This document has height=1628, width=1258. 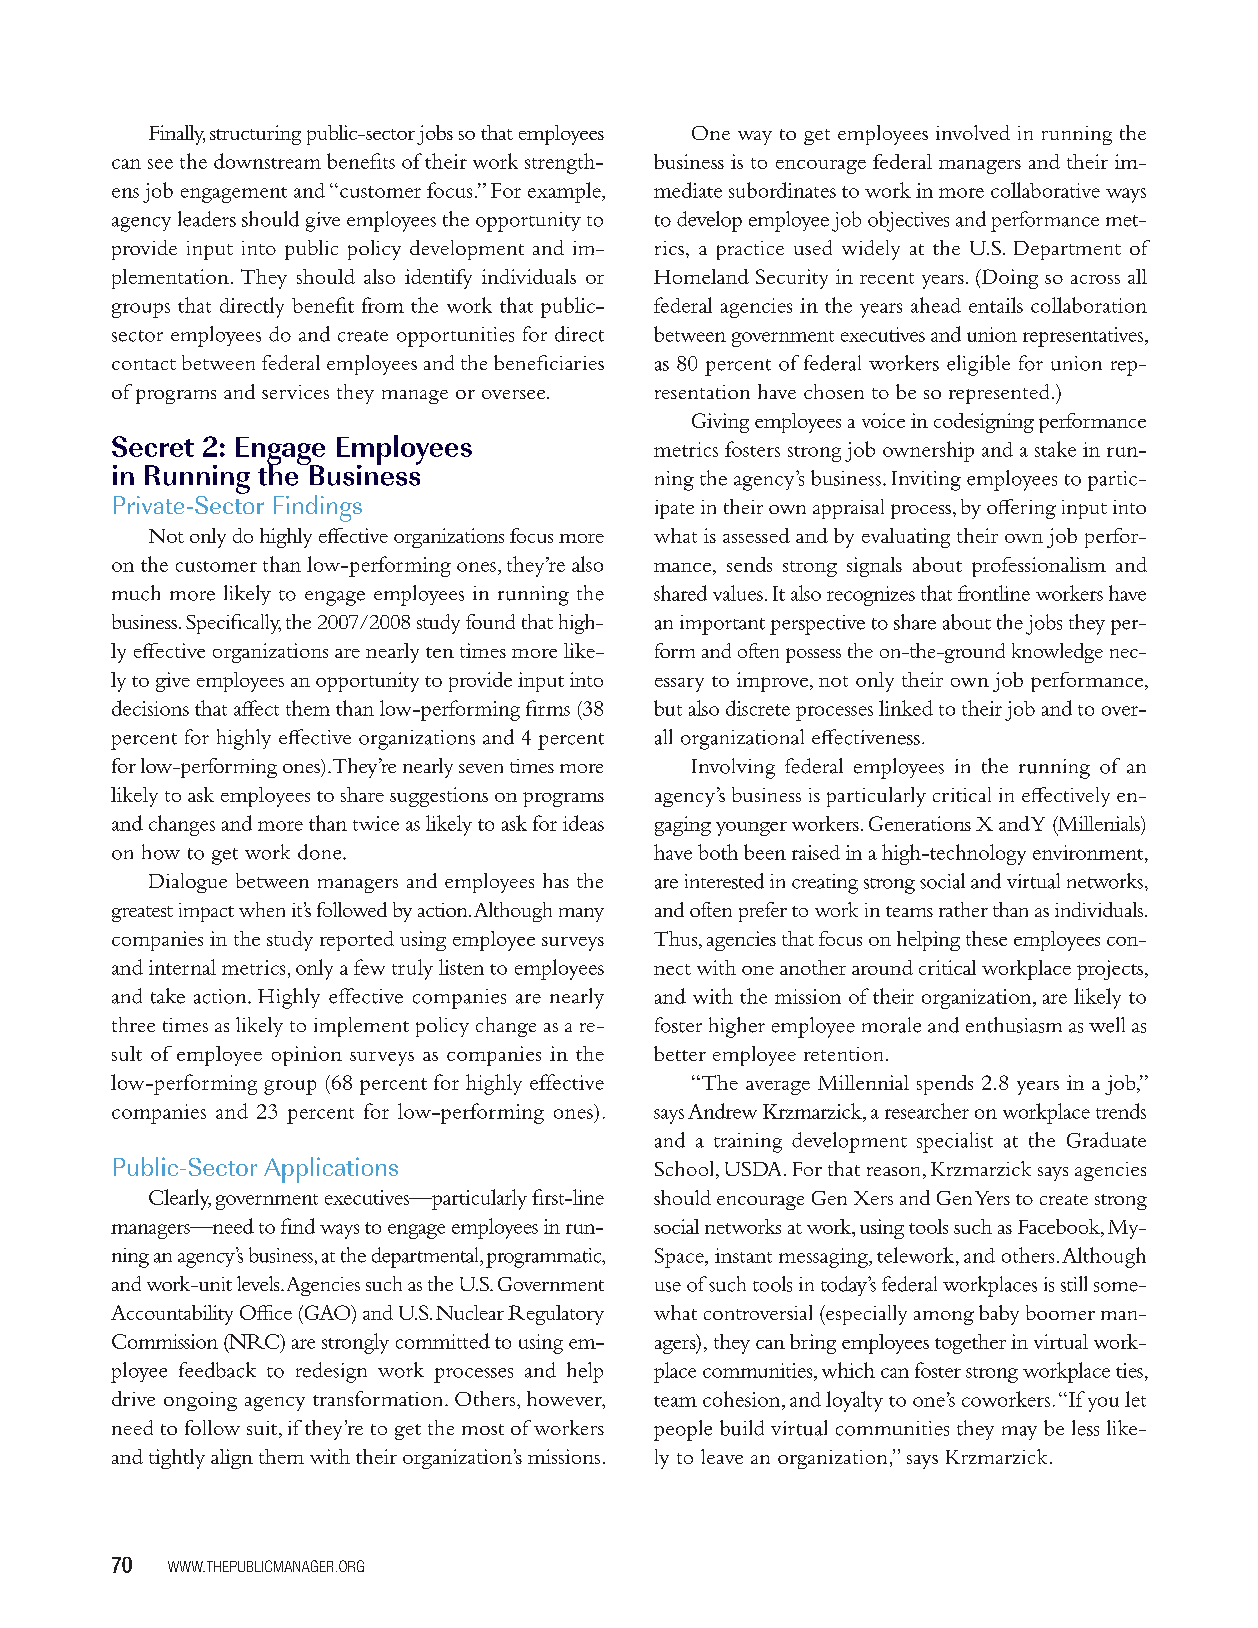 I want to click on example, so click(x=565, y=192).
